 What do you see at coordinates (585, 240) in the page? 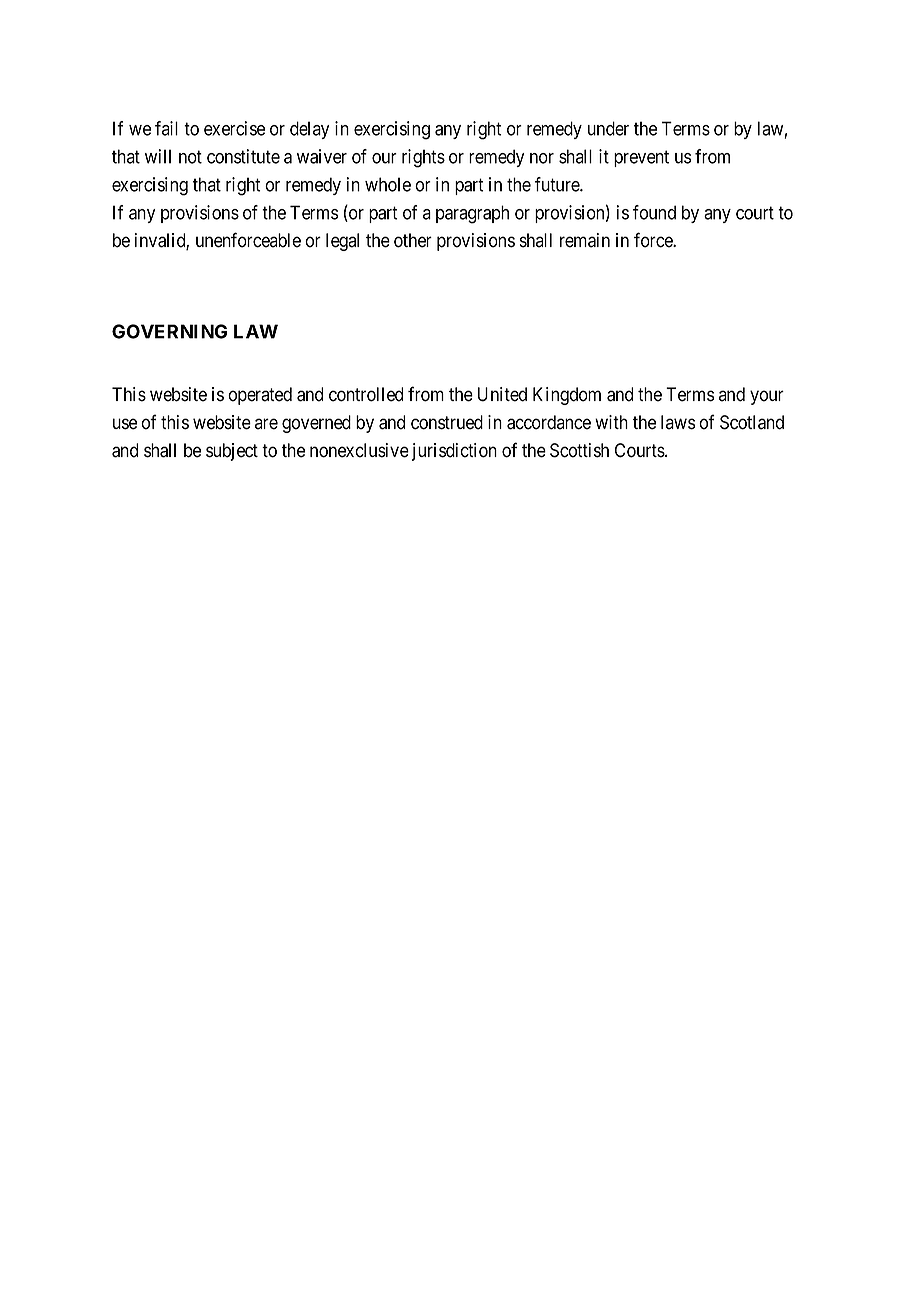
I see `remain` at bounding box center [585, 240].
